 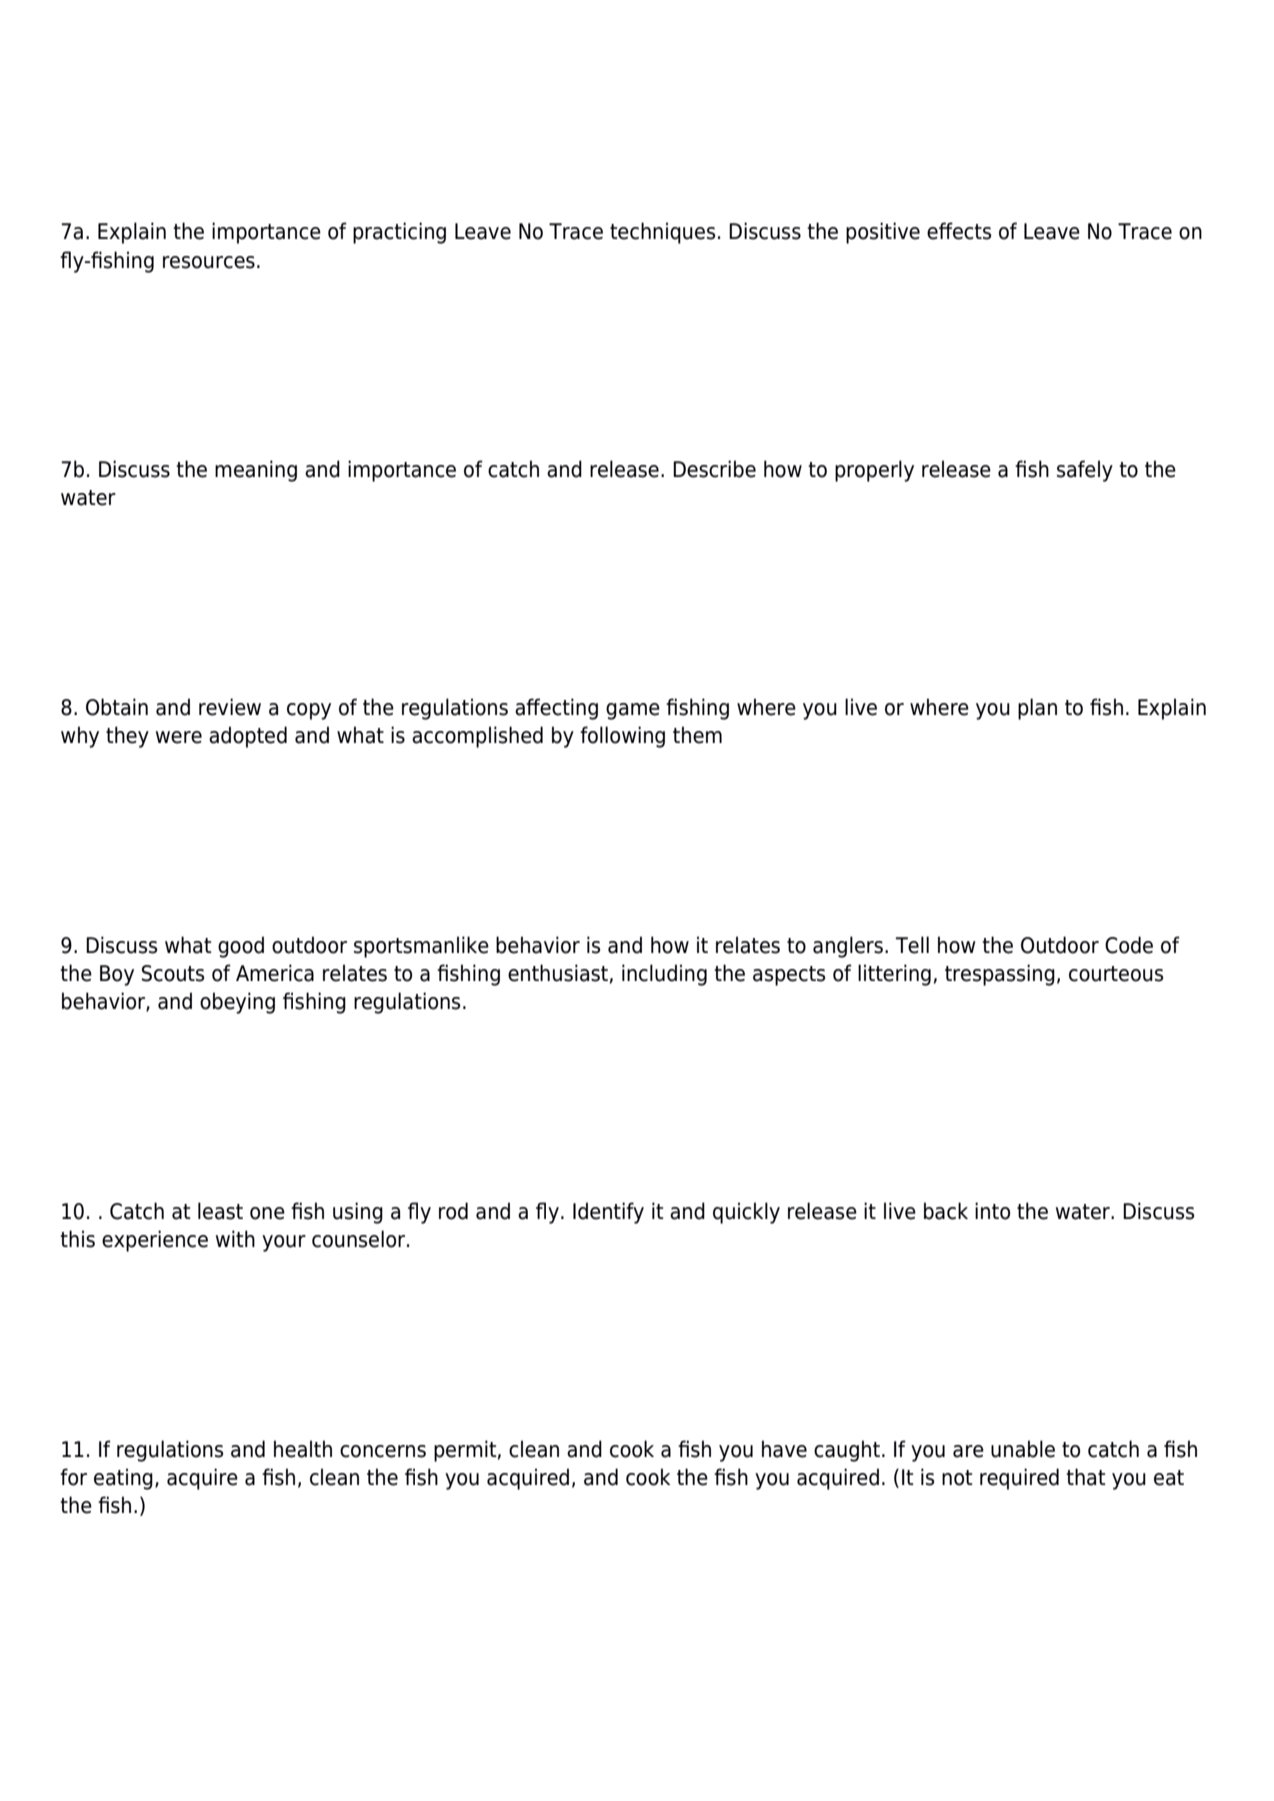 I want to click on resources, so click(x=209, y=262).
